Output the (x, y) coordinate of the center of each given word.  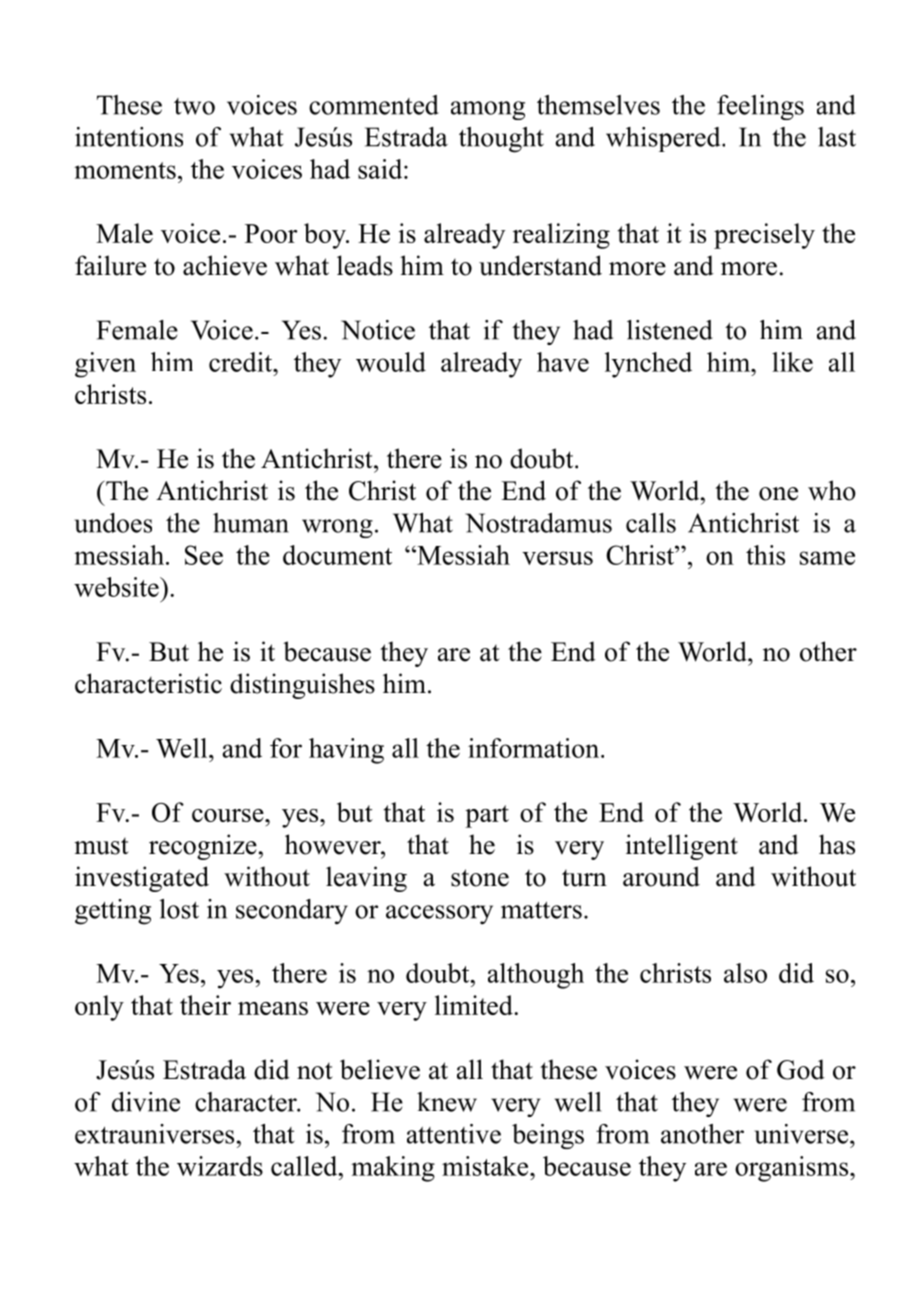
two (194, 106)
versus (557, 558)
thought (501, 140)
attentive (454, 1134)
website (117, 587)
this (765, 555)
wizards (220, 1166)
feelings (760, 107)
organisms (793, 1169)
